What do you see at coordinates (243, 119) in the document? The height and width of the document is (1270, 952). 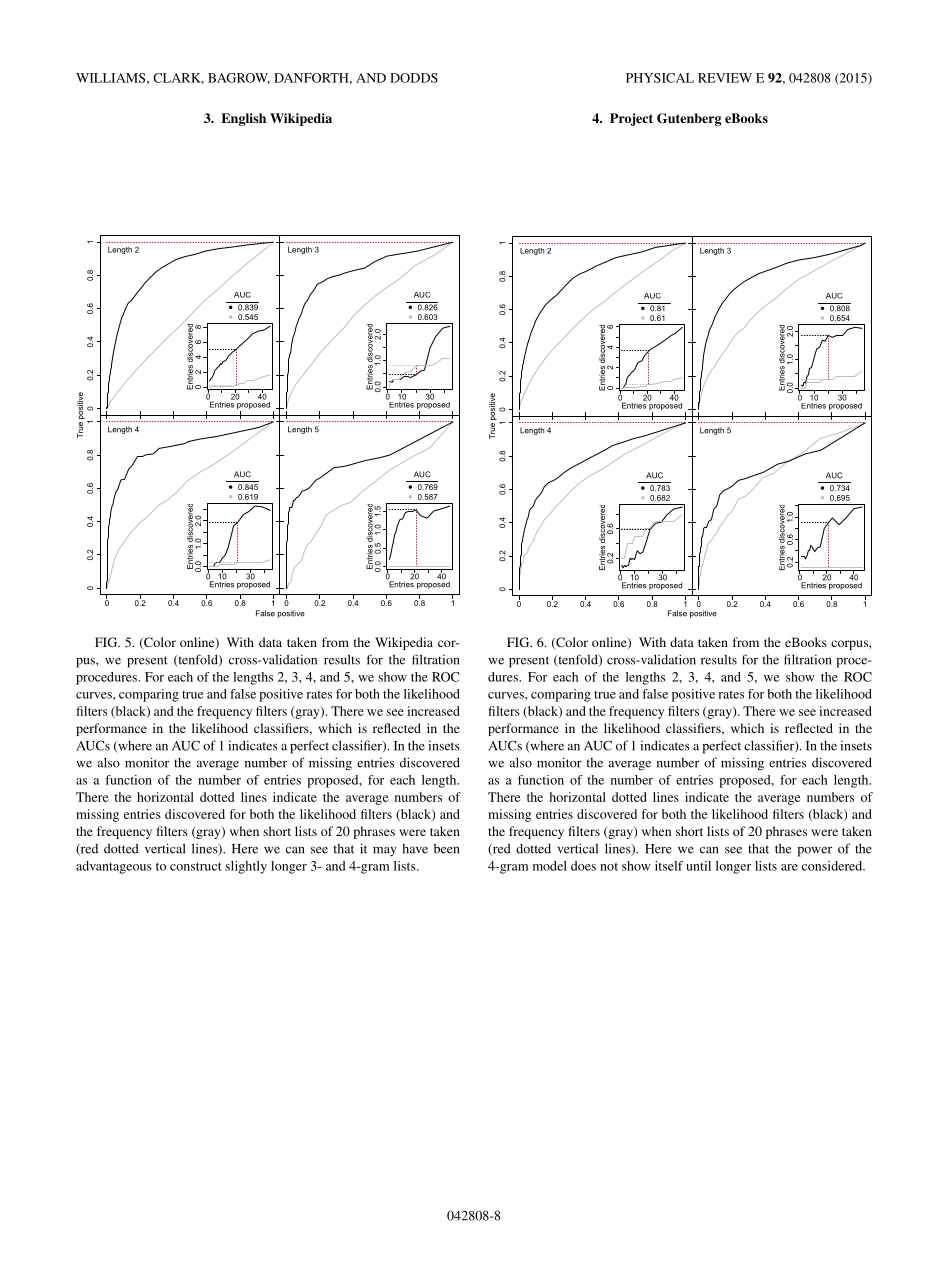 I see `English` at bounding box center [243, 119].
